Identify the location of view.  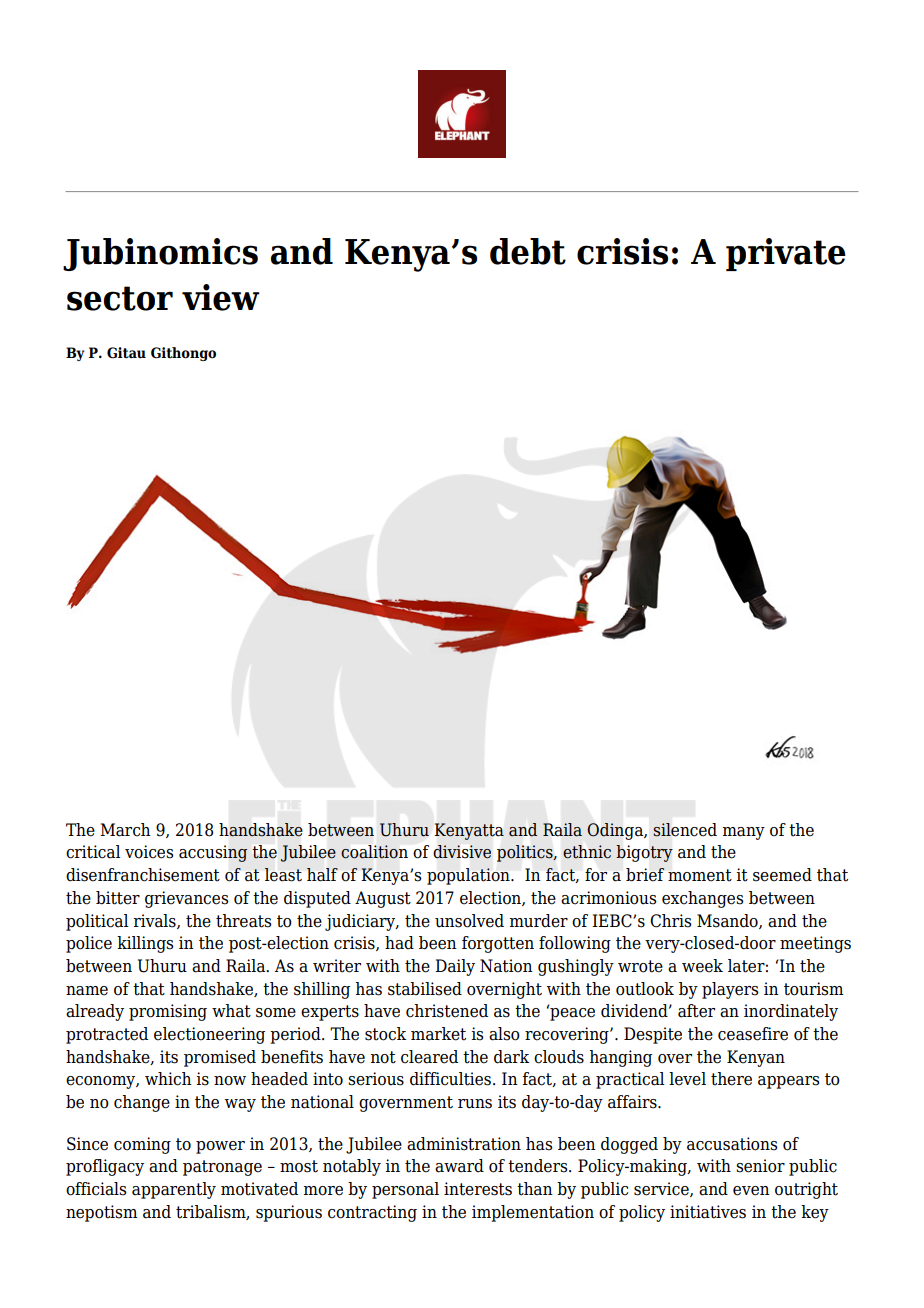
(221, 297).
